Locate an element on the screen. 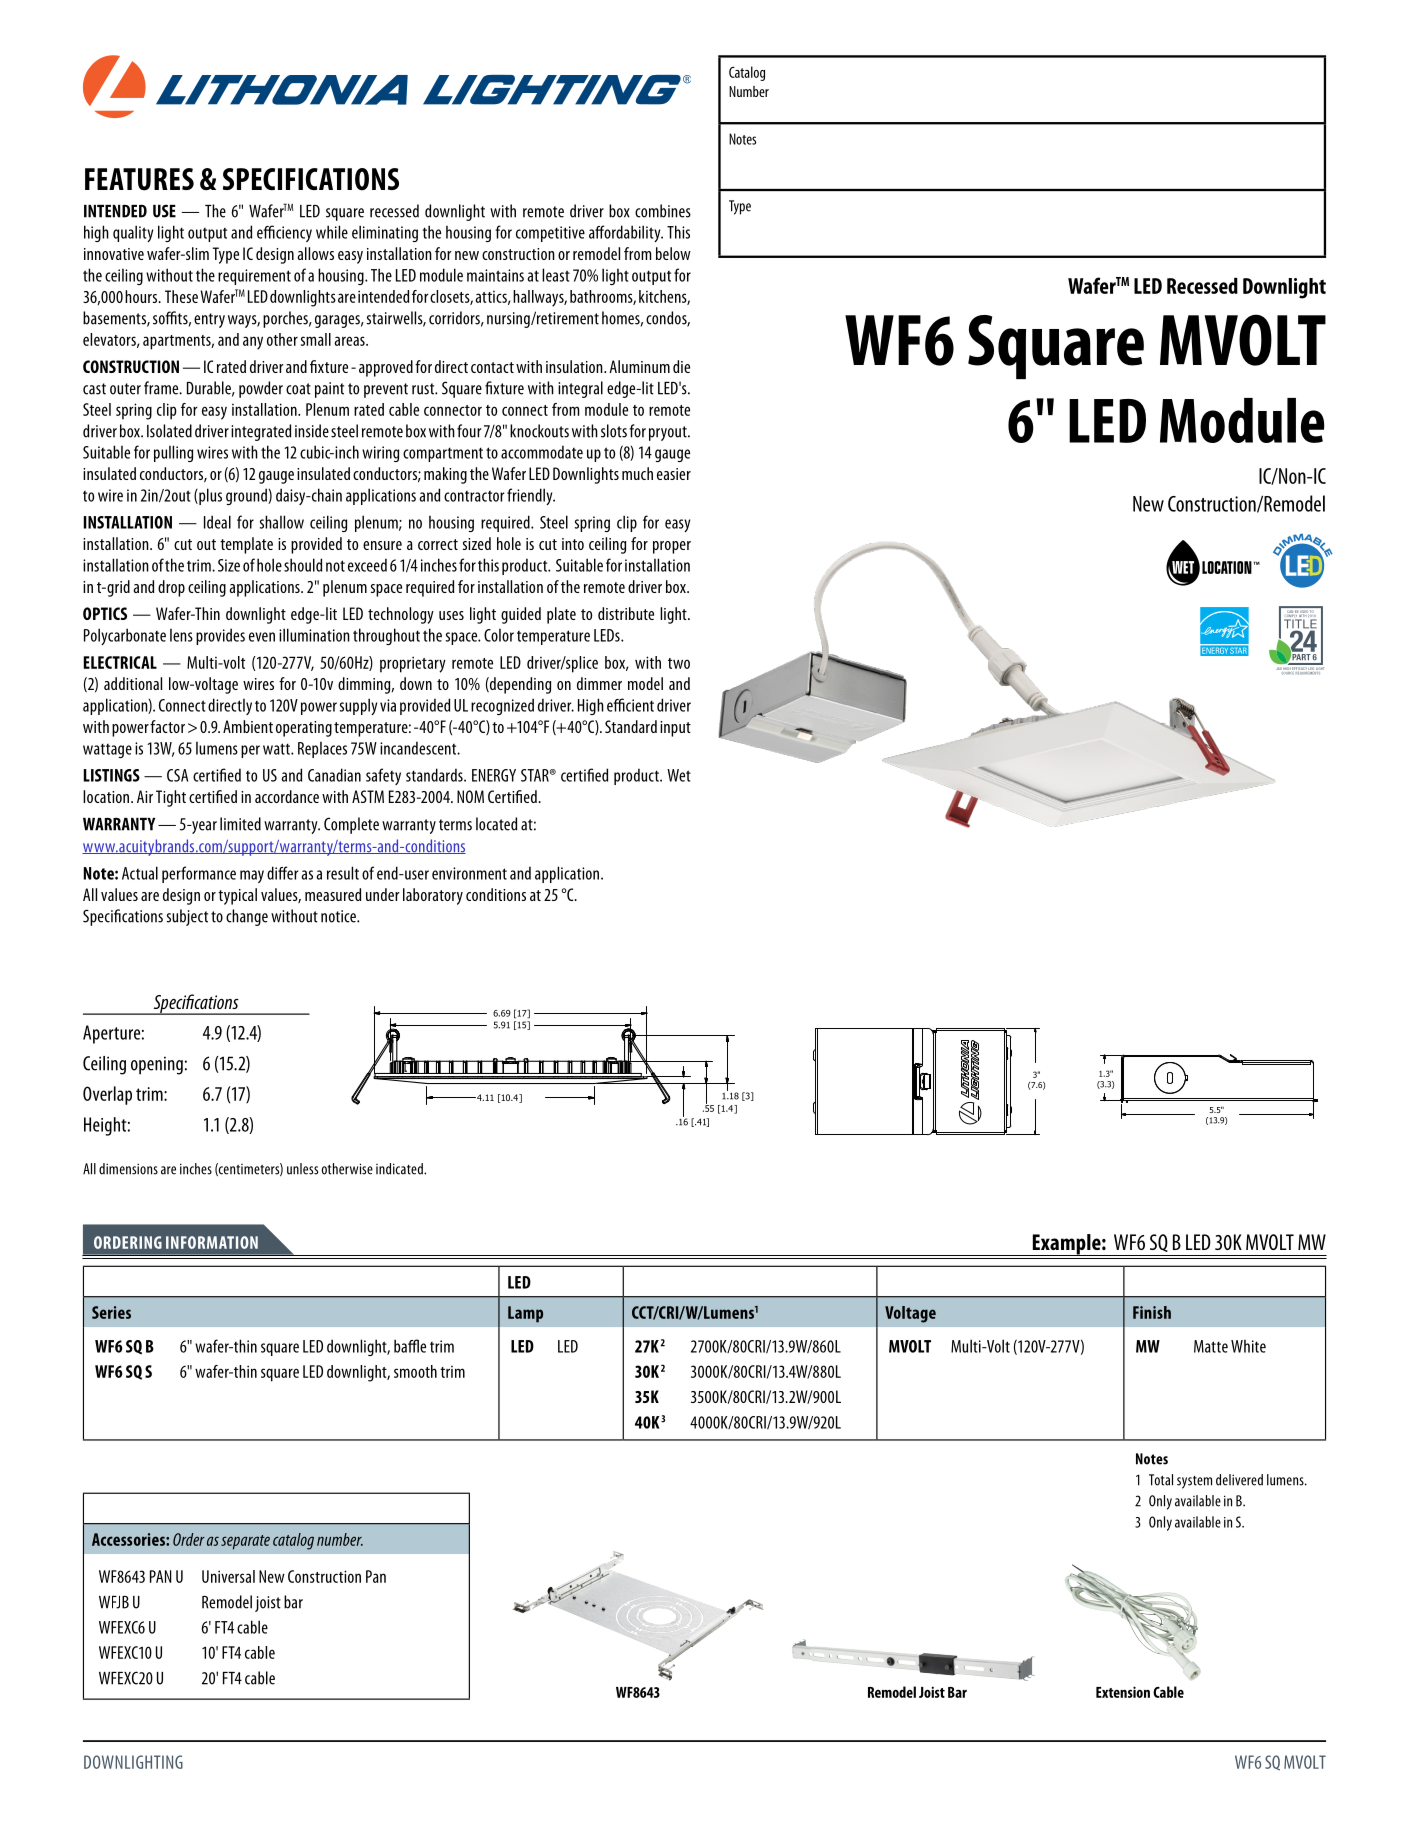  efficiency is located at coordinates (284, 233).
